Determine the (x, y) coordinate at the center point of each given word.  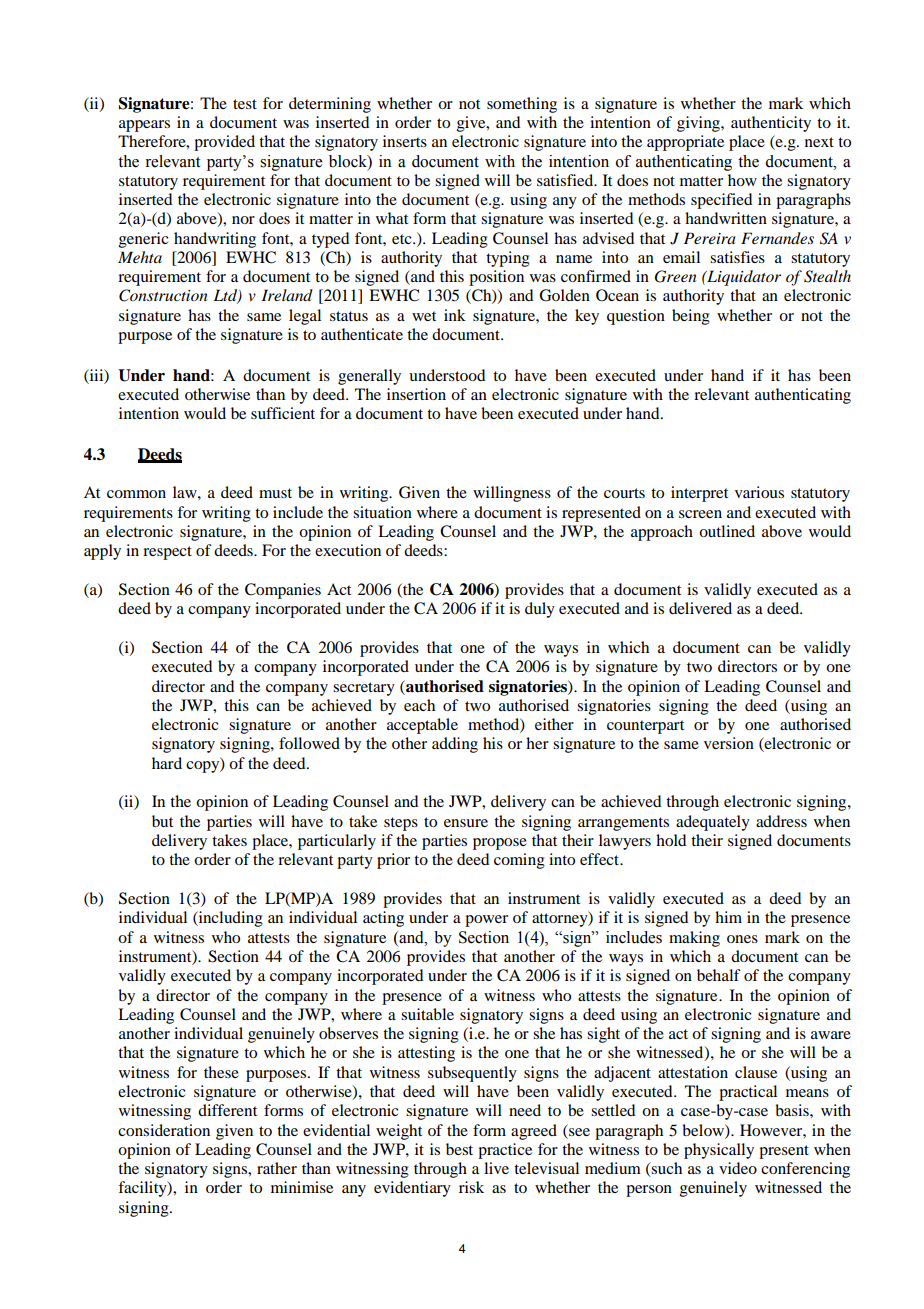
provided (224, 143)
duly (540, 610)
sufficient (283, 413)
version (729, 743)
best (459, 1149)
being (691, 317)
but (162, 821)
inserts (405, 141)
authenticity (771, 124)
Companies (283, 591)
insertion (416, 394)
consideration (164, 1130)
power (486, 921)
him (728, 917)
